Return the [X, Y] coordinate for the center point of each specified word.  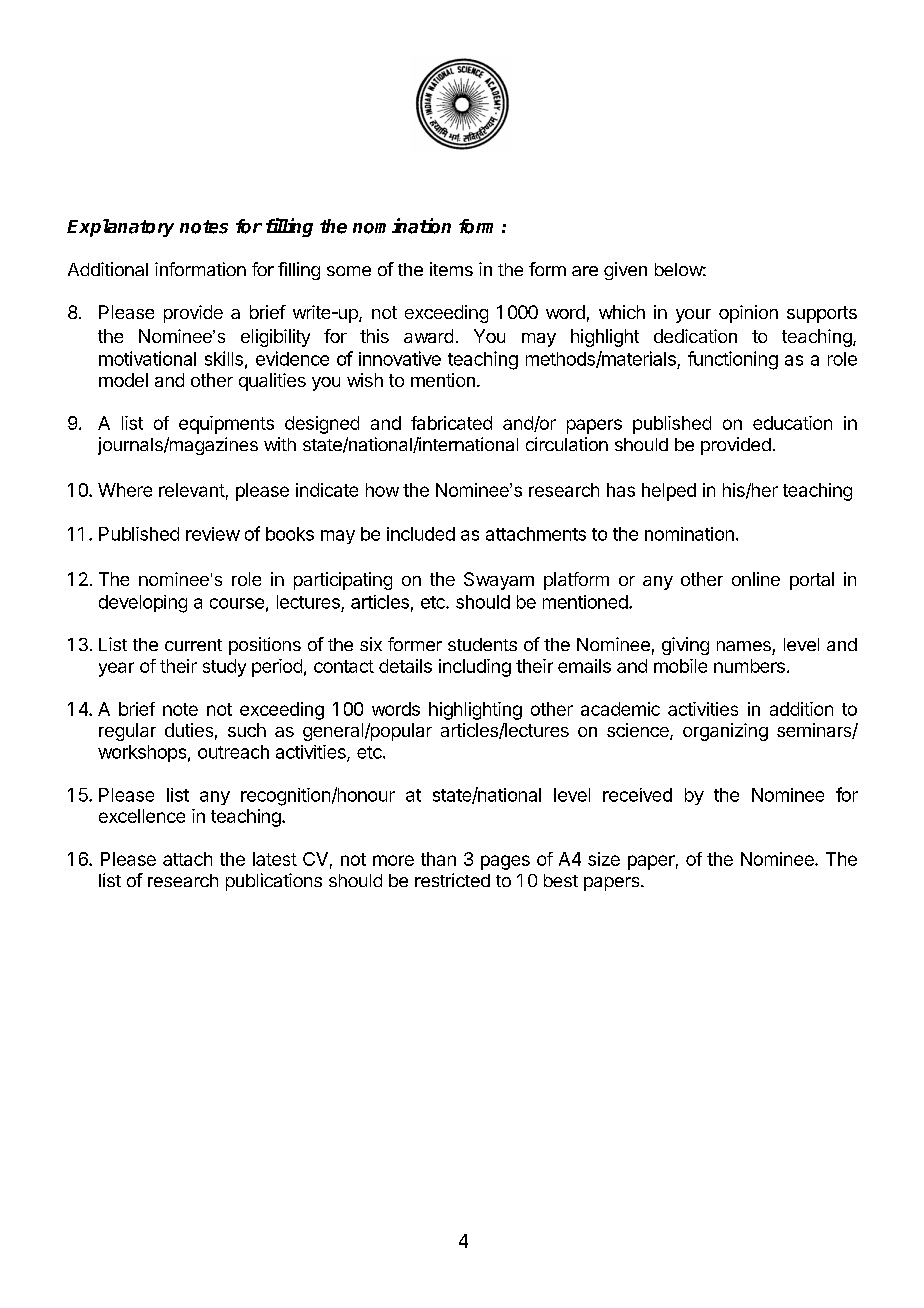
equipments [226, 425]
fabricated [451, 423]
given [625, 271]
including [475, 668]
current [193, 645]
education [792, 423]
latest [275, 859]
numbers [749, 666]
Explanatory [120, 228]
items [451, 269]
